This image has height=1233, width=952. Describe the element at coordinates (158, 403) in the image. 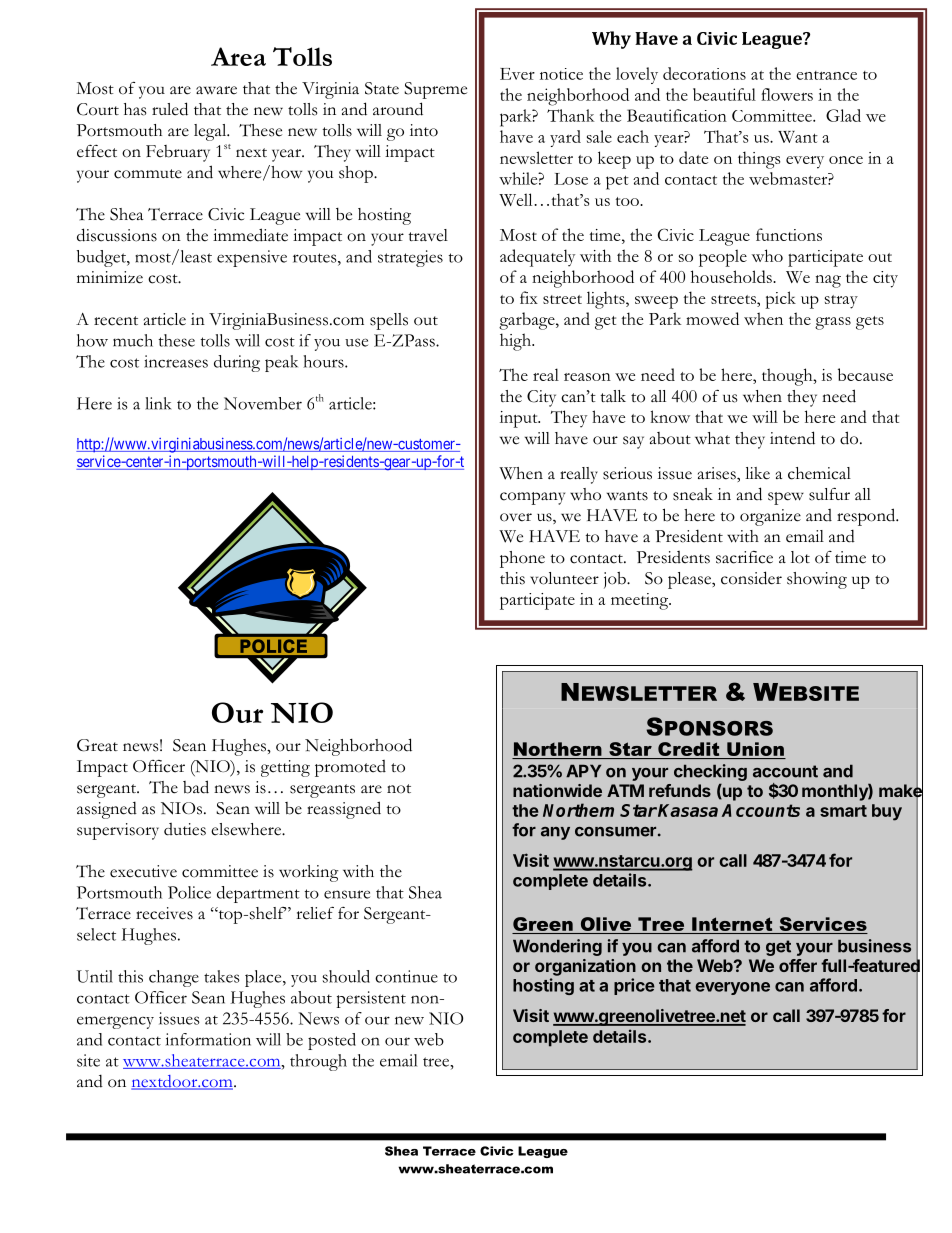

I see `link` at that location.
